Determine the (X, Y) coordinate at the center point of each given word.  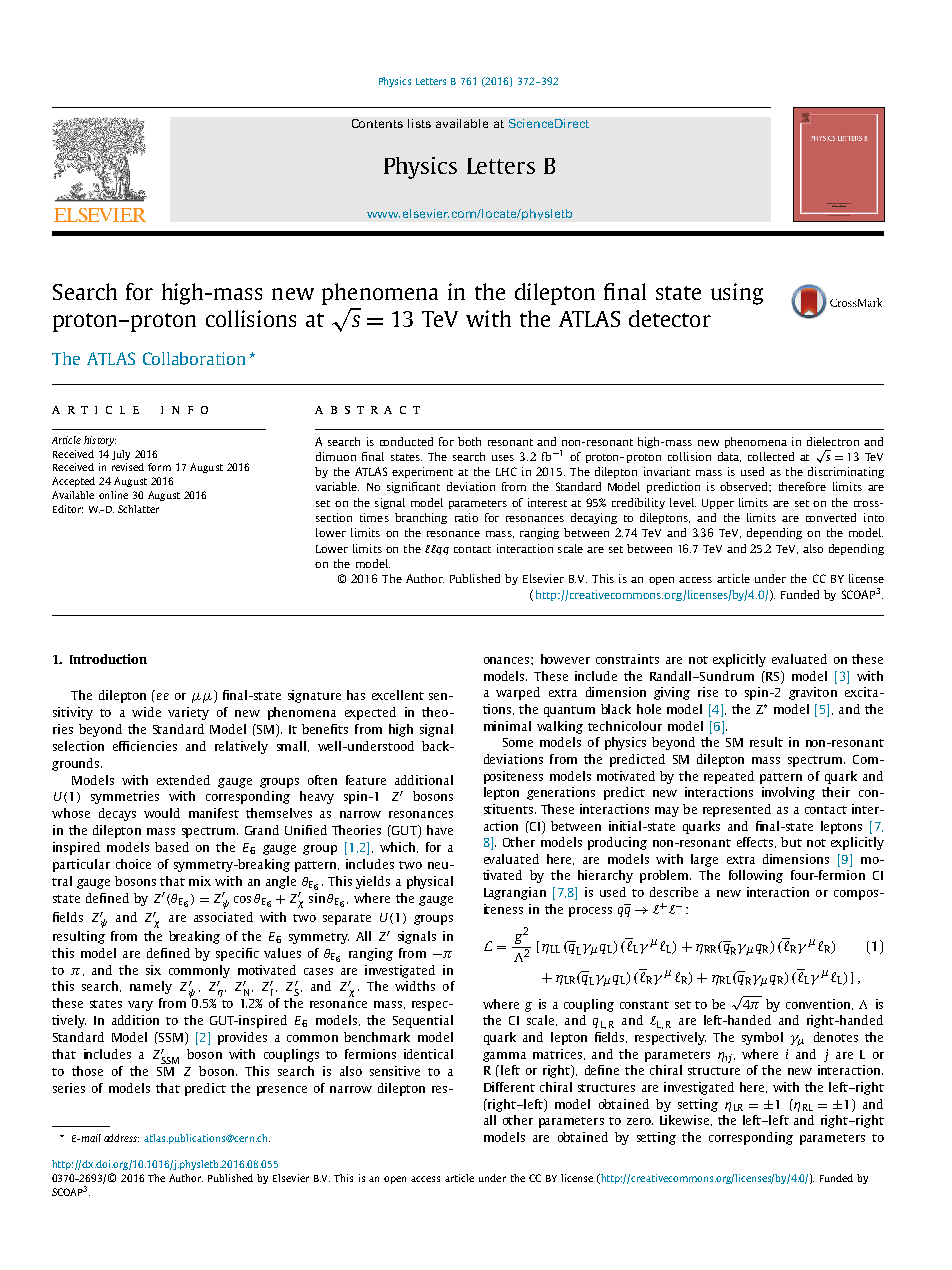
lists (419, 123)
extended (183, 780)
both (469, 441)
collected (771, 456)
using (737, 294)
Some (518, 742)
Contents (377, 123)
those (87, 1071)
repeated (729, 777)
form (159, 467)
